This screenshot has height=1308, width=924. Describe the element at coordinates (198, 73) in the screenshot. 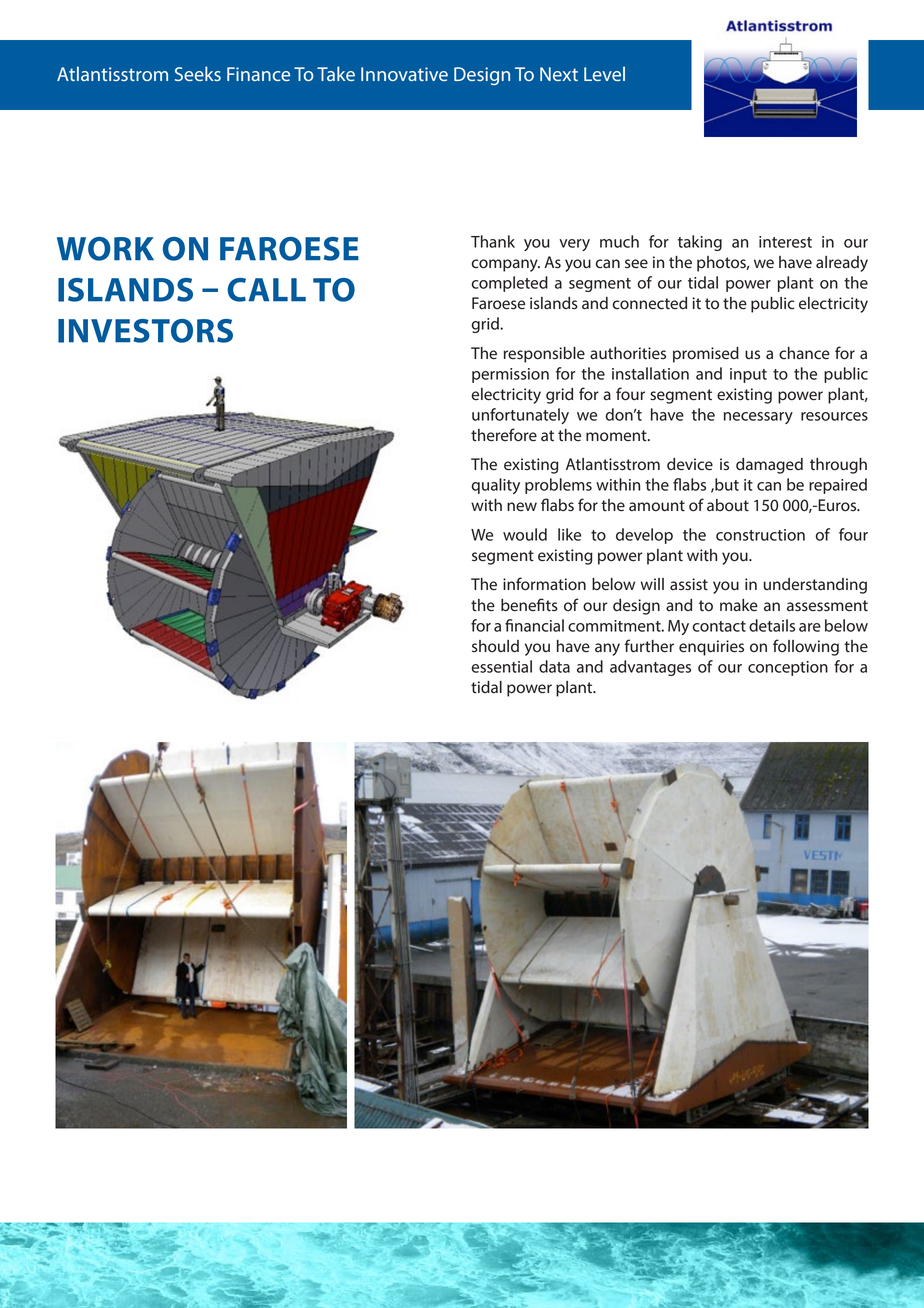

I see `Seeks` at that location.
